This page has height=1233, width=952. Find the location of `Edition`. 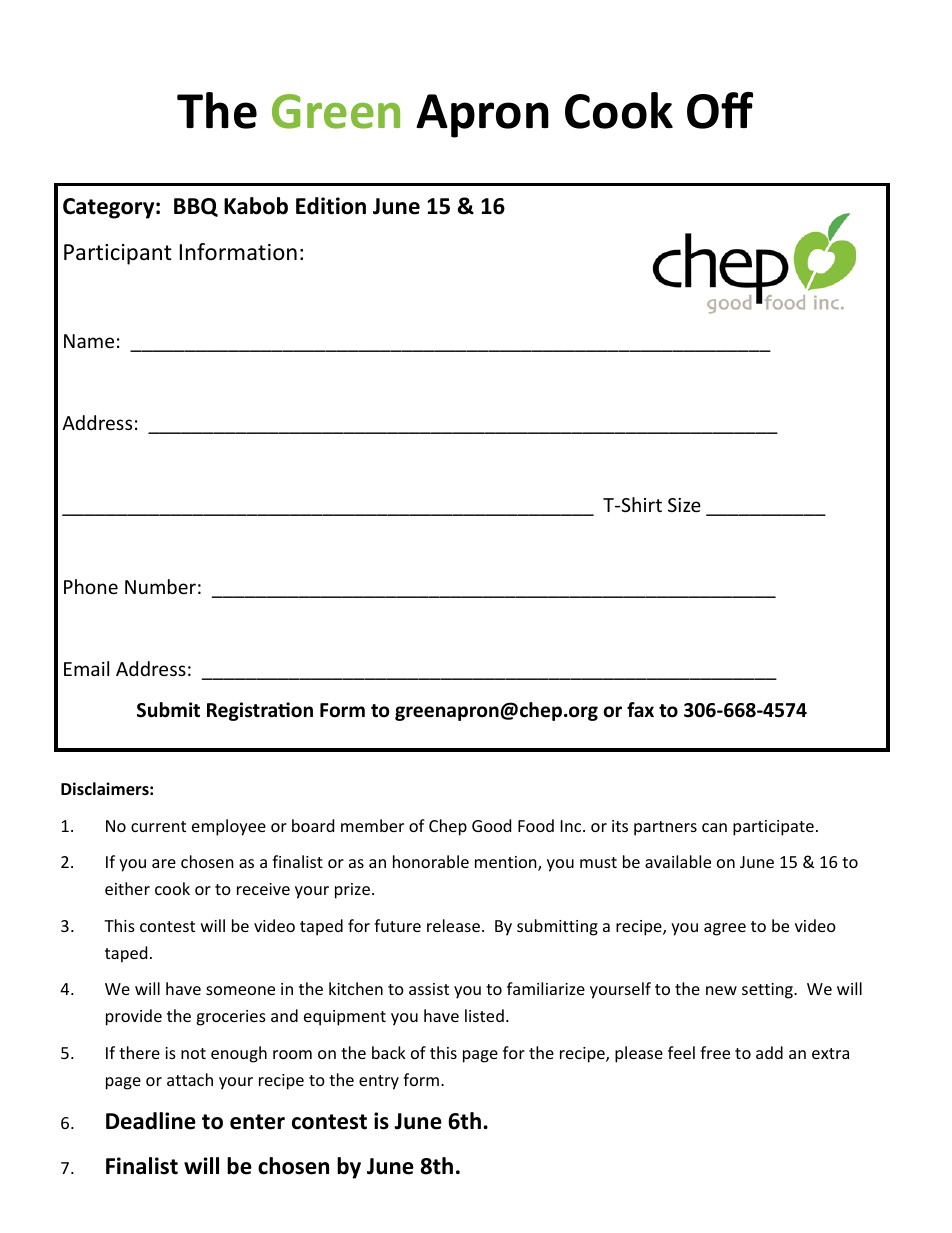

Edition is located at coordinates (331, 206).
